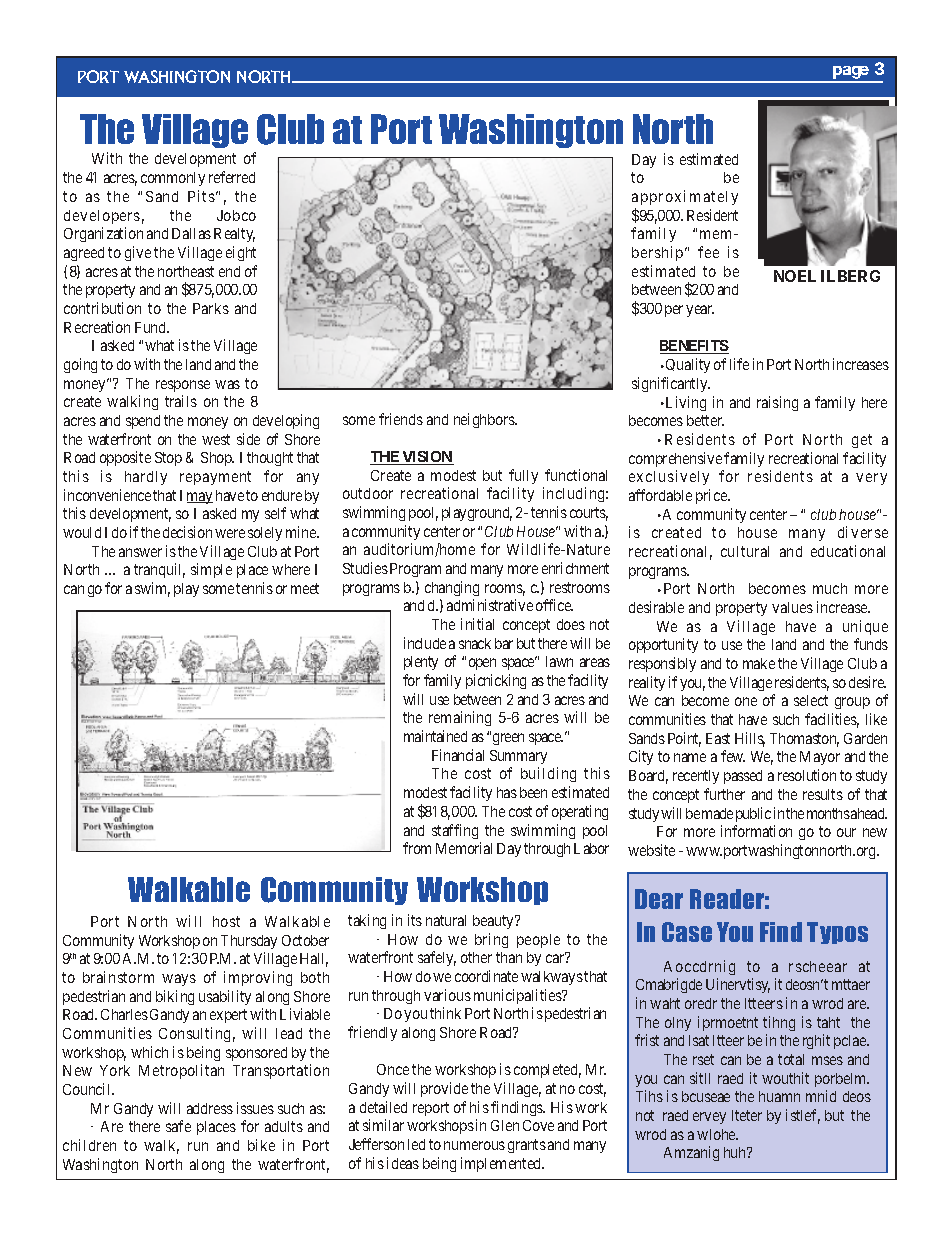 The width and height of the screenshot is (952, 1233). Describe the element at coordinates (455, 831) in the screenshot. I see `staffing` at that location.
